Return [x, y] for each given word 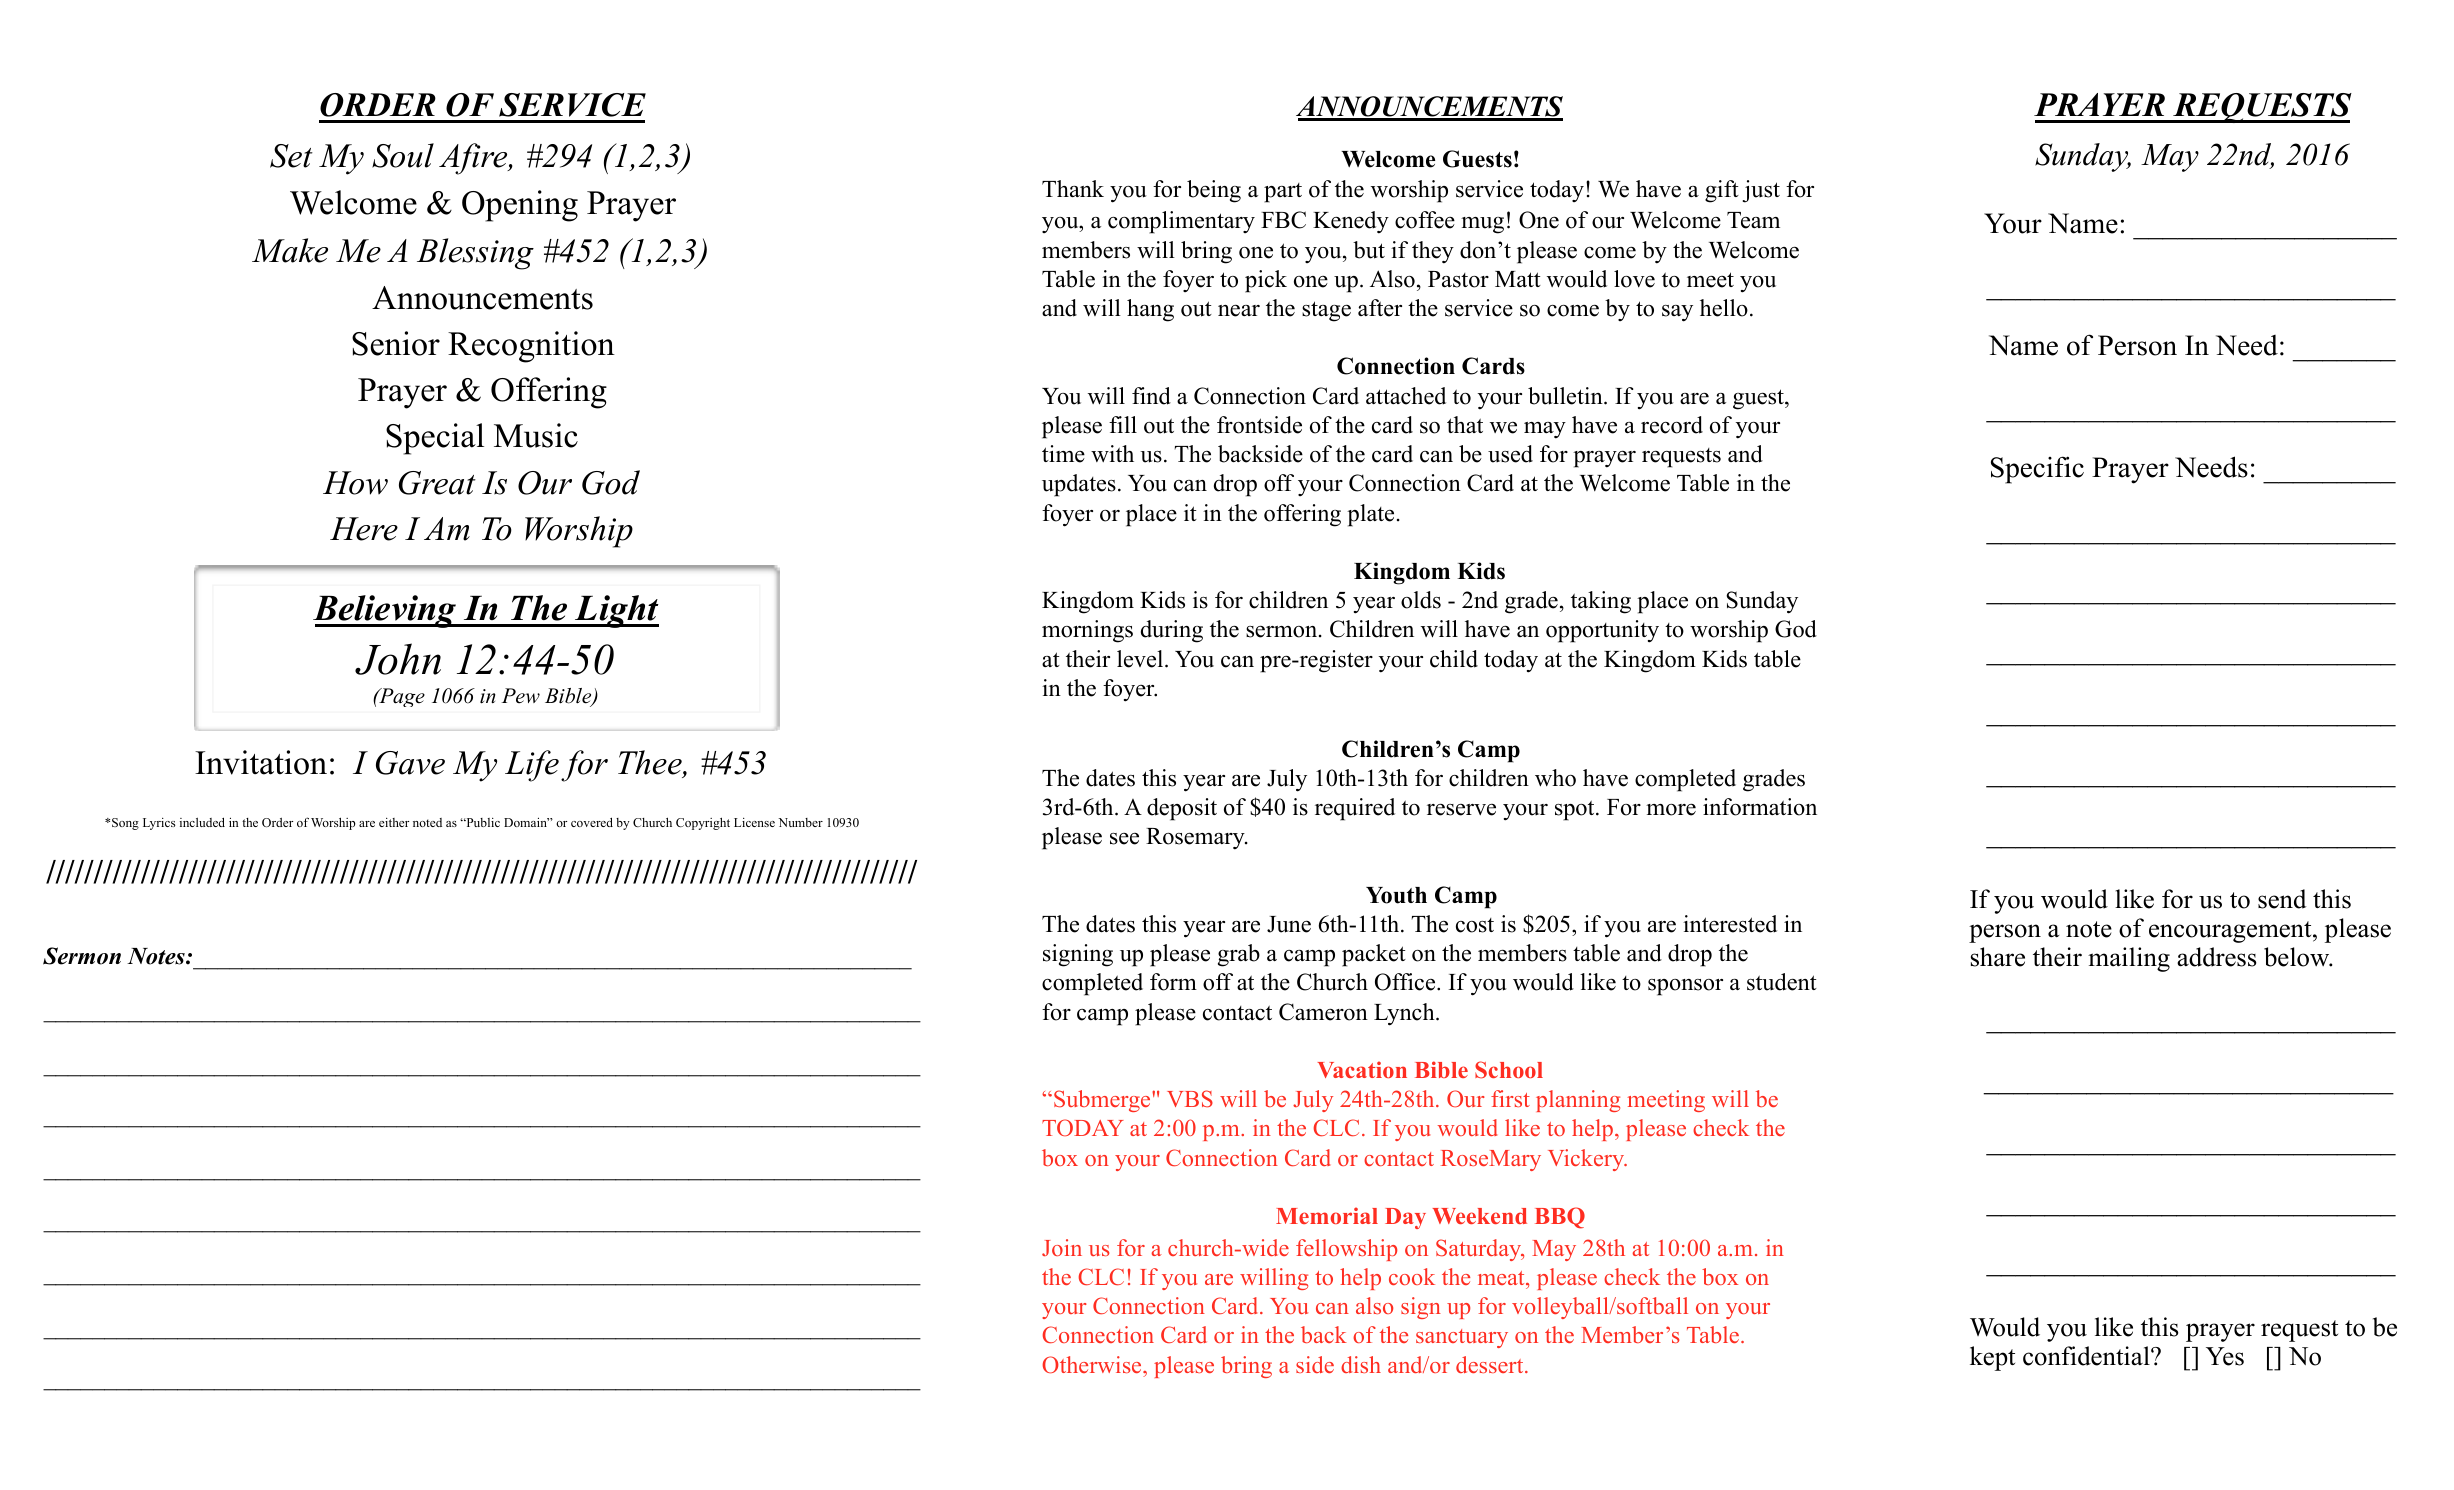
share [1998, 957]
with [1112, 453]
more [1671, 809]
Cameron [1323, 1012]
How [355, 483]
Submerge [1103, 1101]
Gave [410, 763]
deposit [1182, 809]
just [1761, 191]
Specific [2037, 470]
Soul [403, 155]
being [1214, 191]
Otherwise [1093, 1365]
